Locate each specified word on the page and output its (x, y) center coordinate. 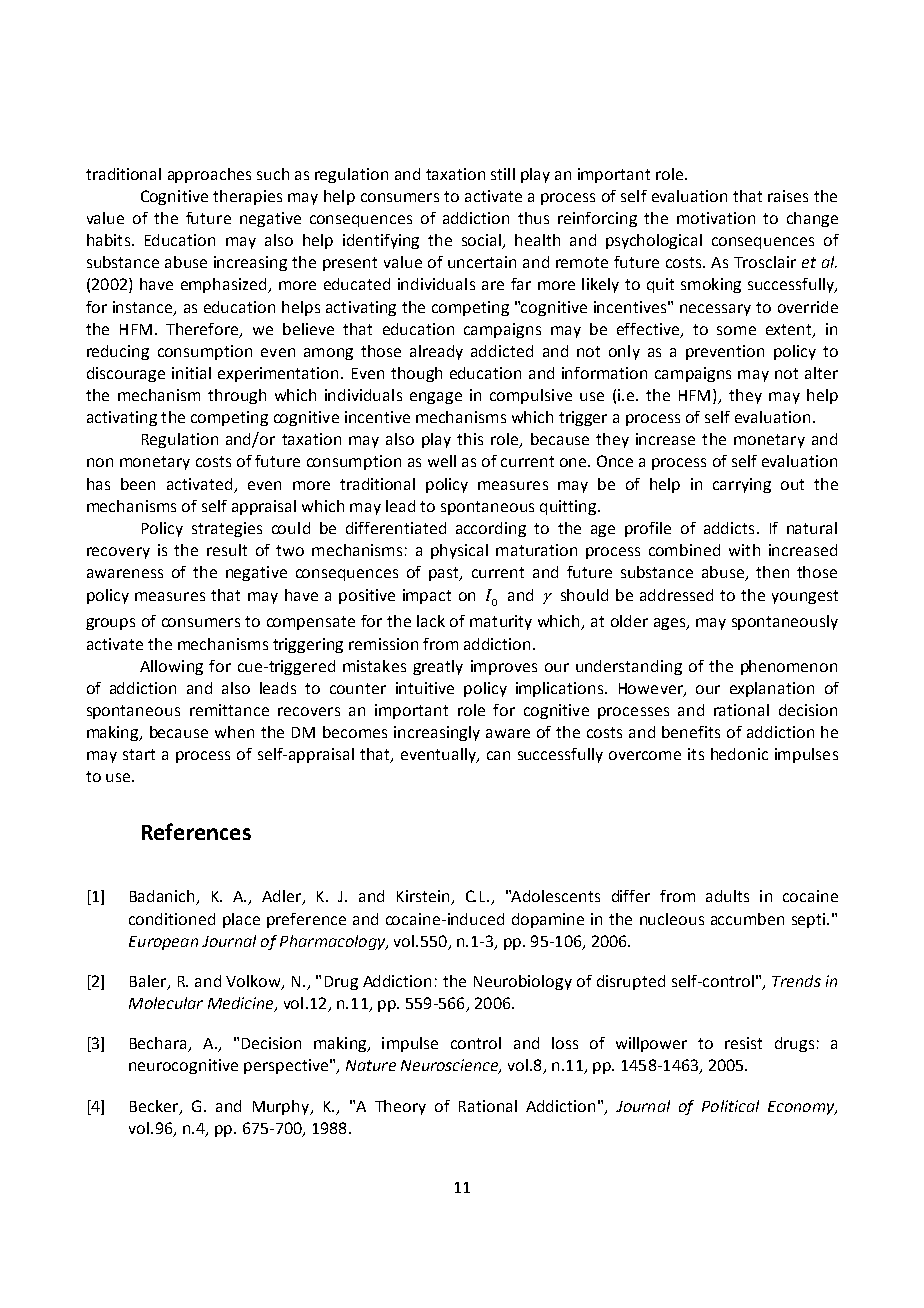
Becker (155, 1107)
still (503, 174)
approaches (209, 175)
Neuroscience (450, 1066)
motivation (716, 218)
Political (730, 1106)
